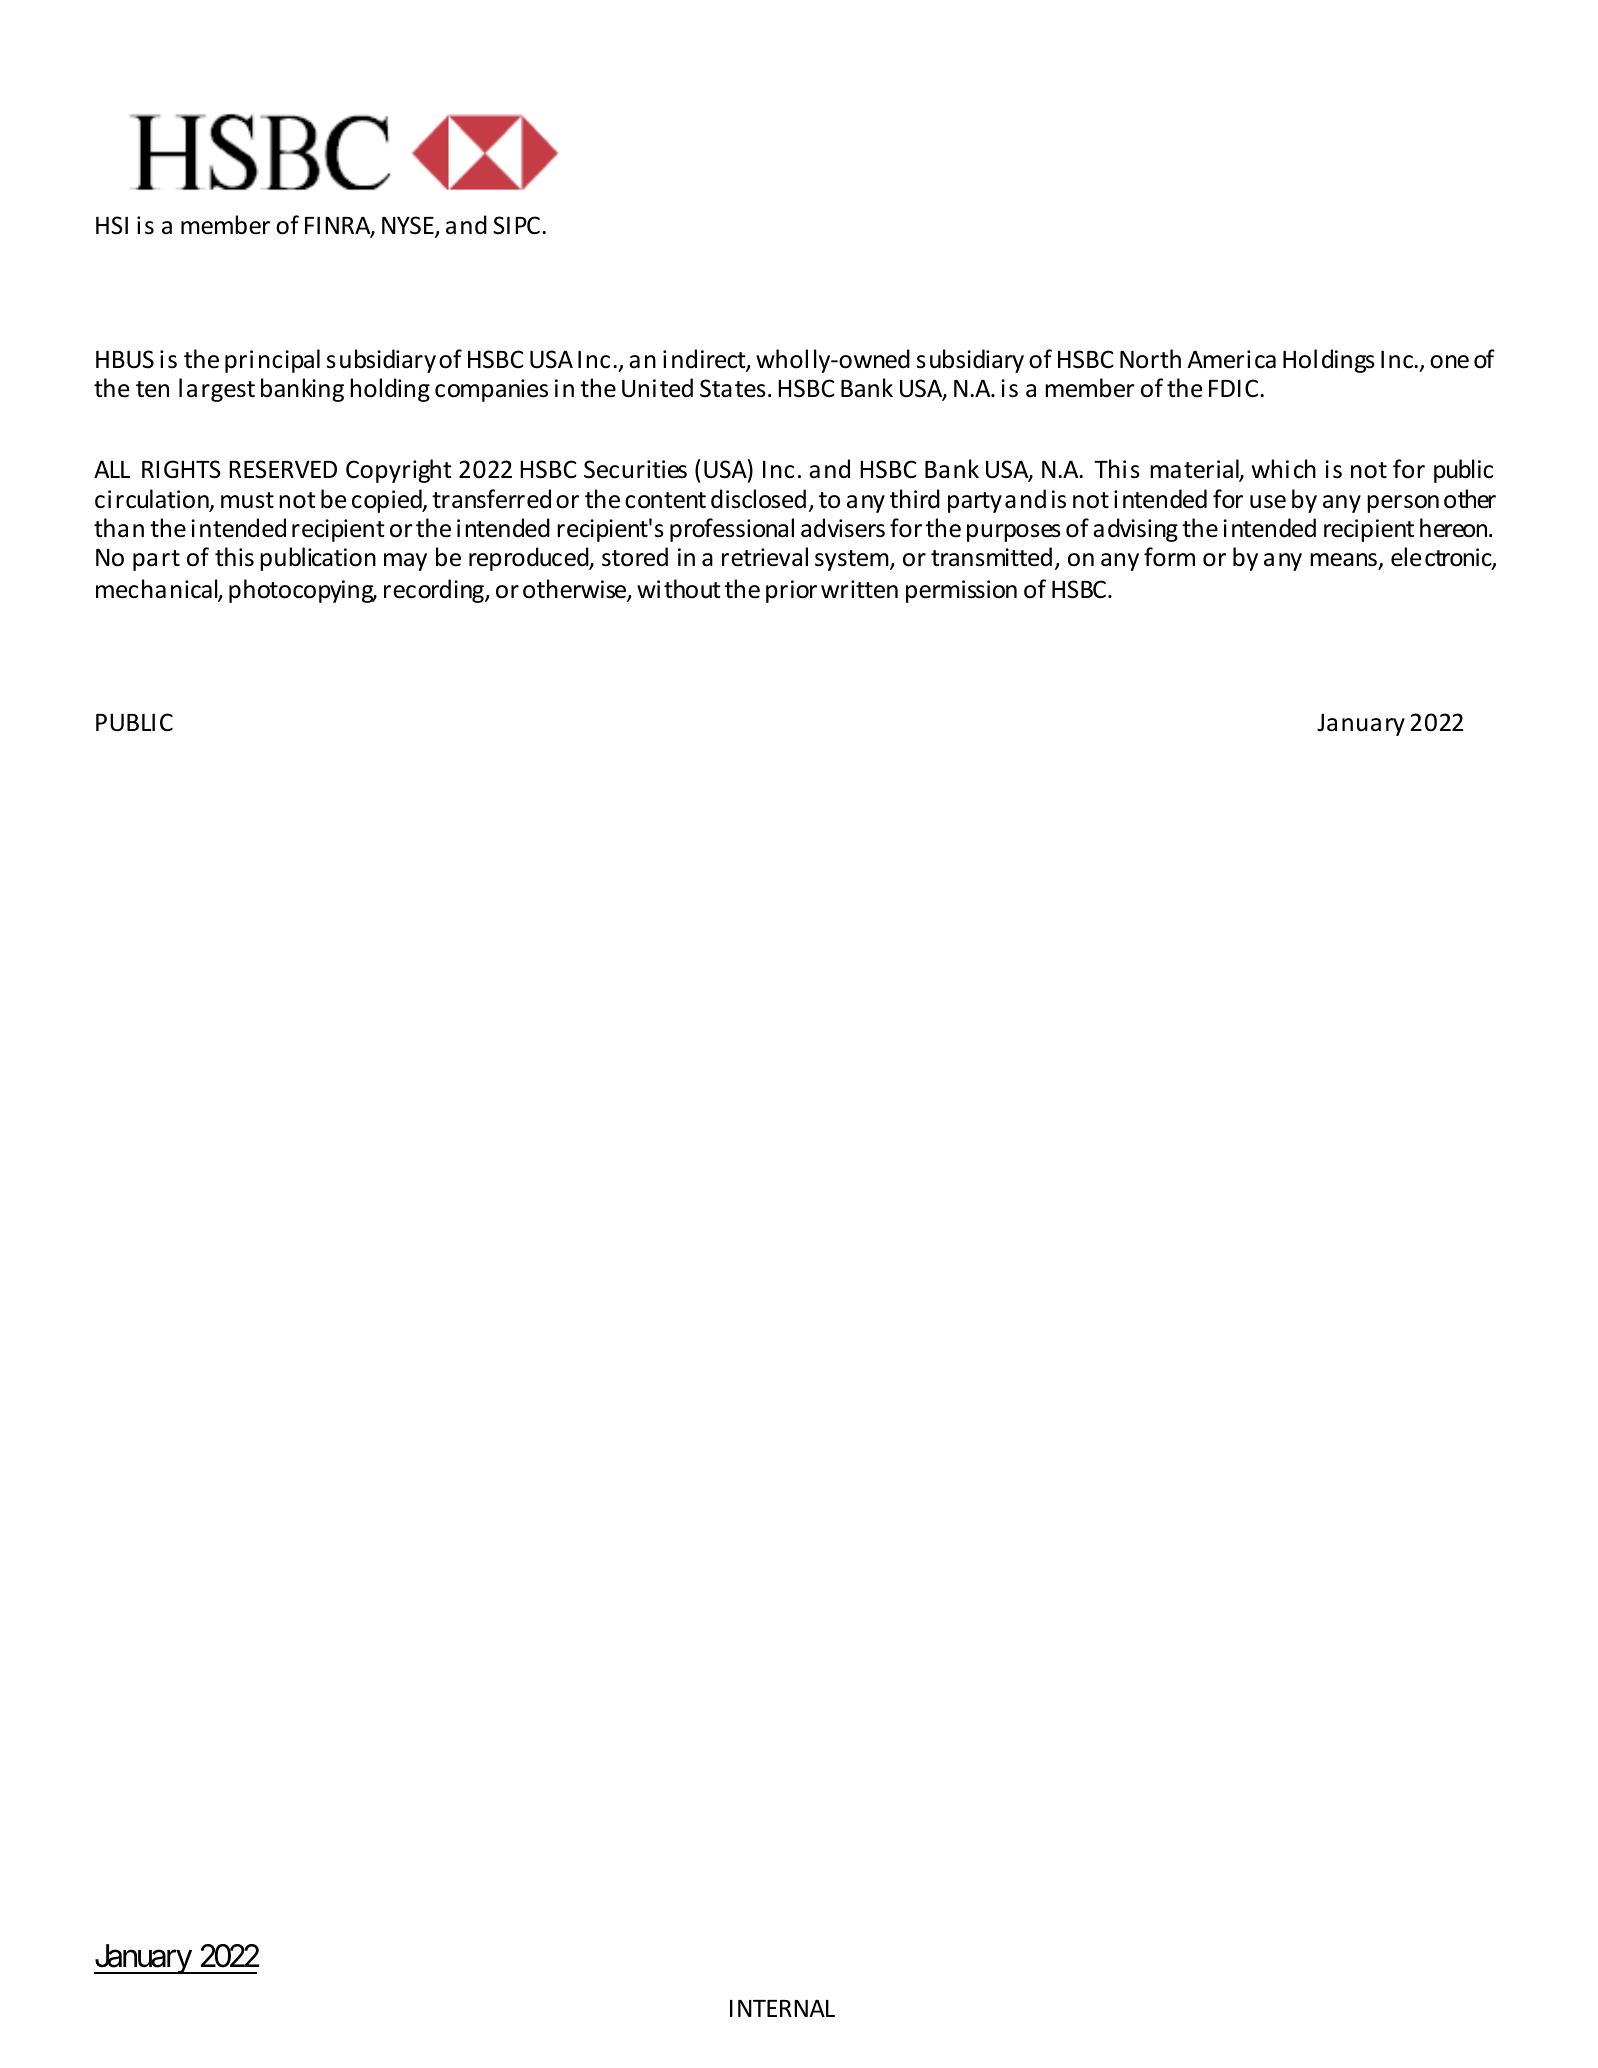 Image resolution: width=1598 pixels, height=2068 pixels. Describe the element at coordinates (272, 361) in the screenshot. I see `principal` at that location.
